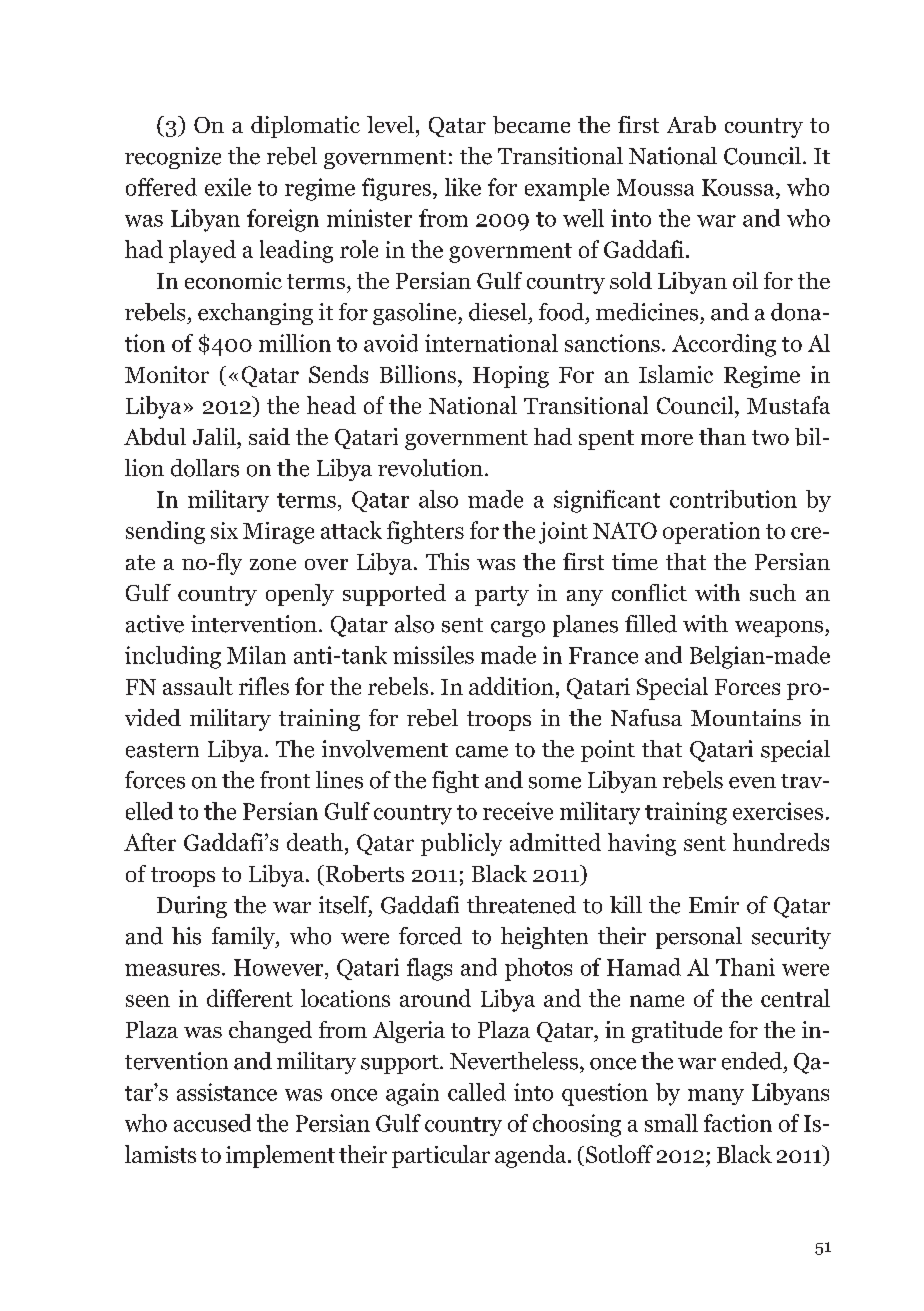  Describe the element at coordinates (228, 187) in the page. I see `exile` at that location.
